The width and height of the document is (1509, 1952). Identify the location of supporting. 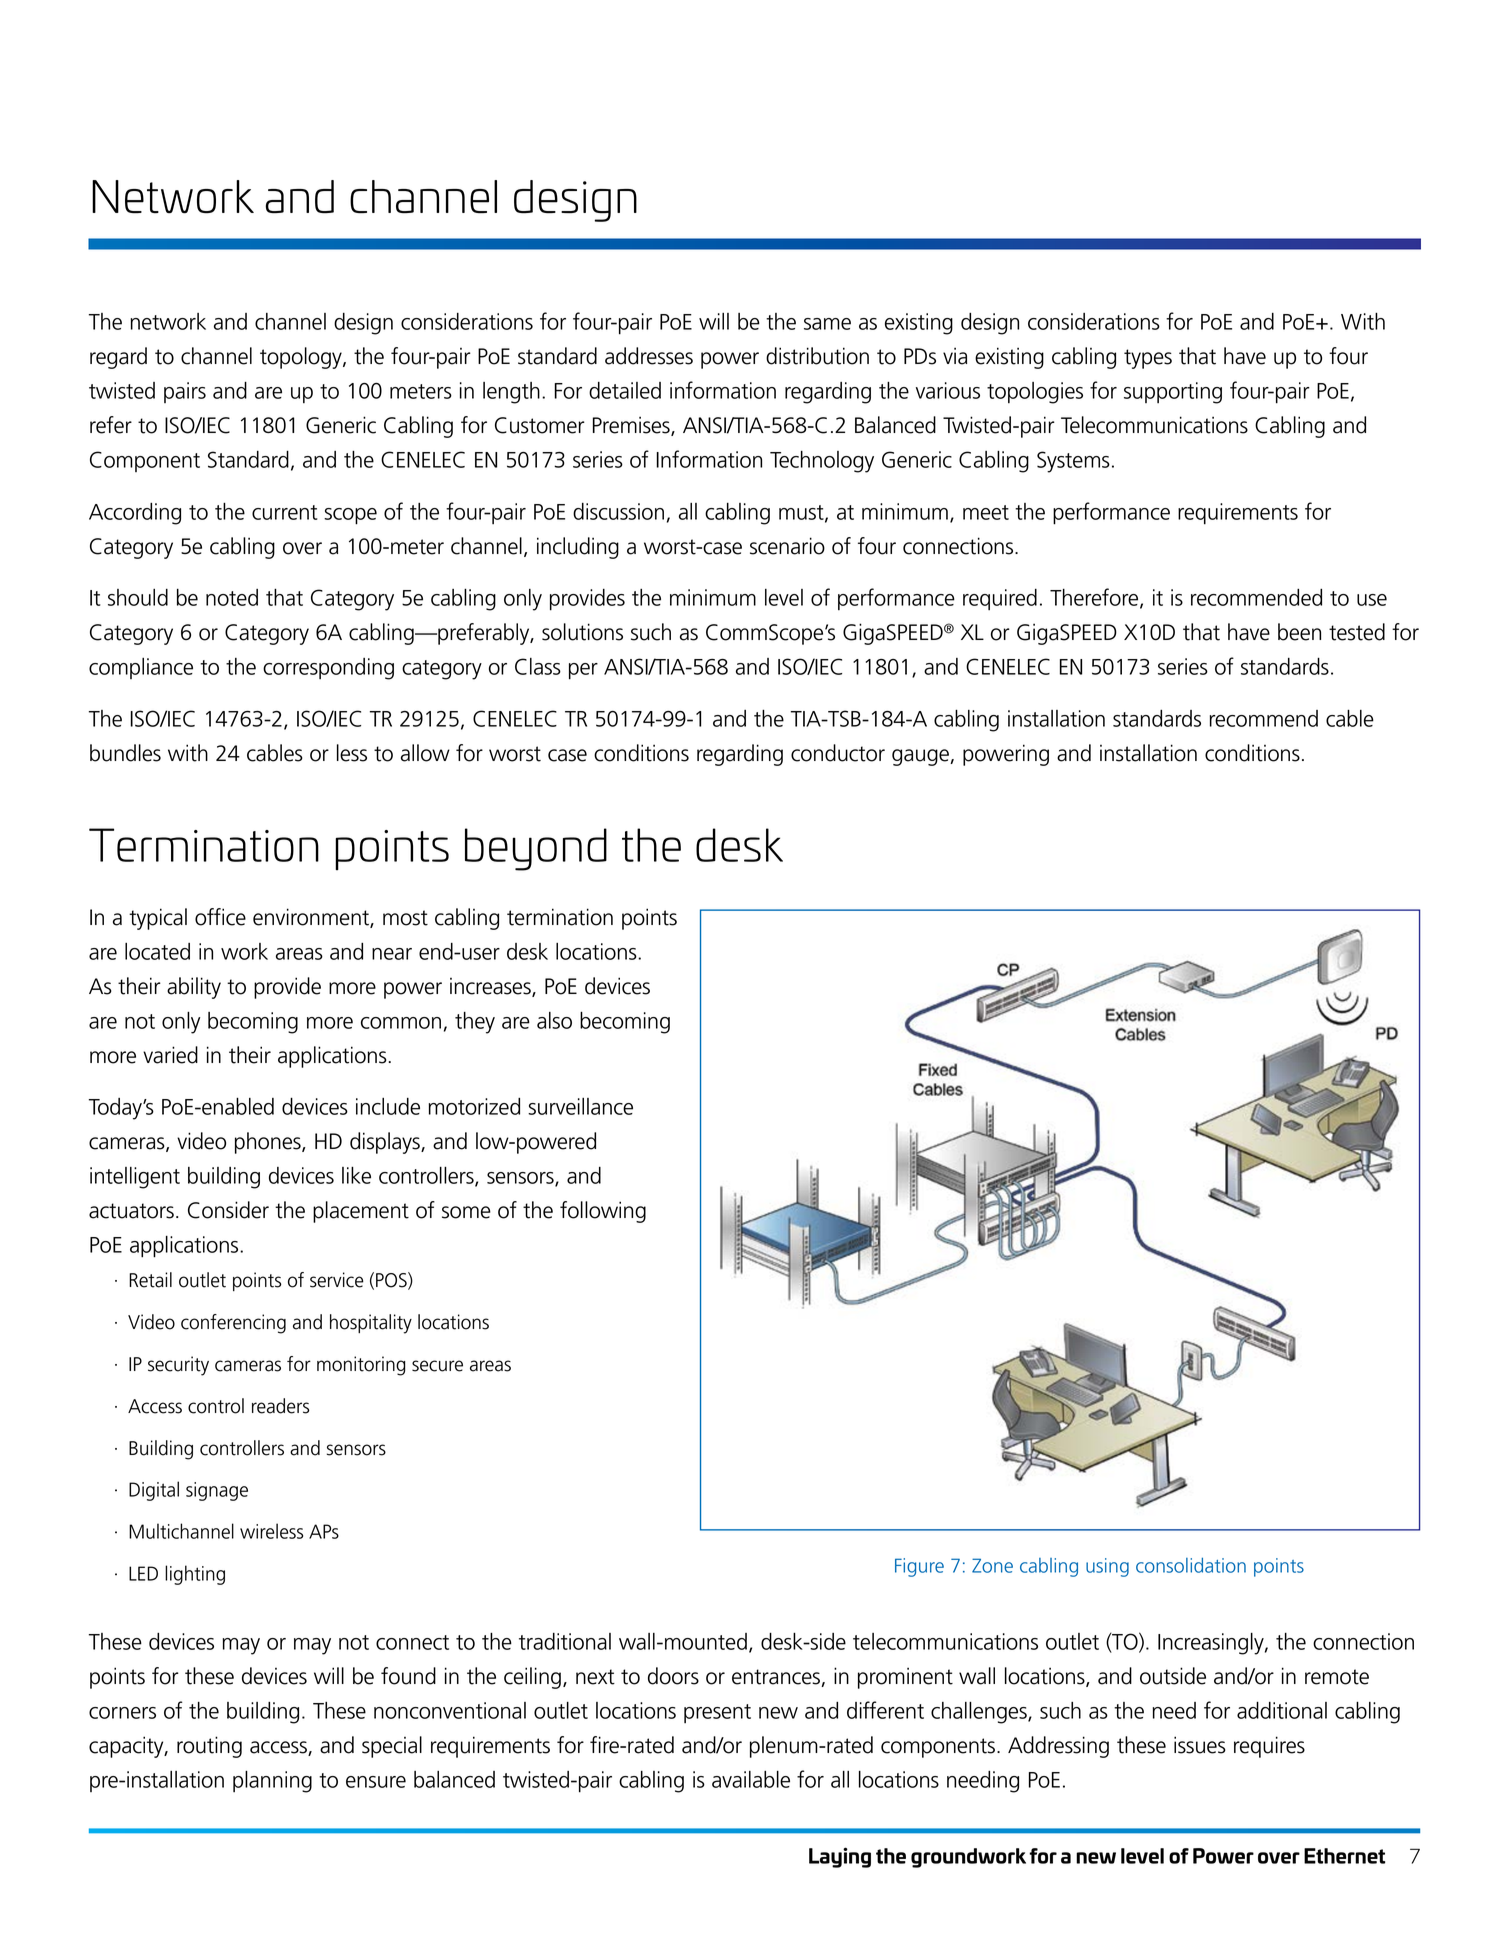
(1173, 393).
